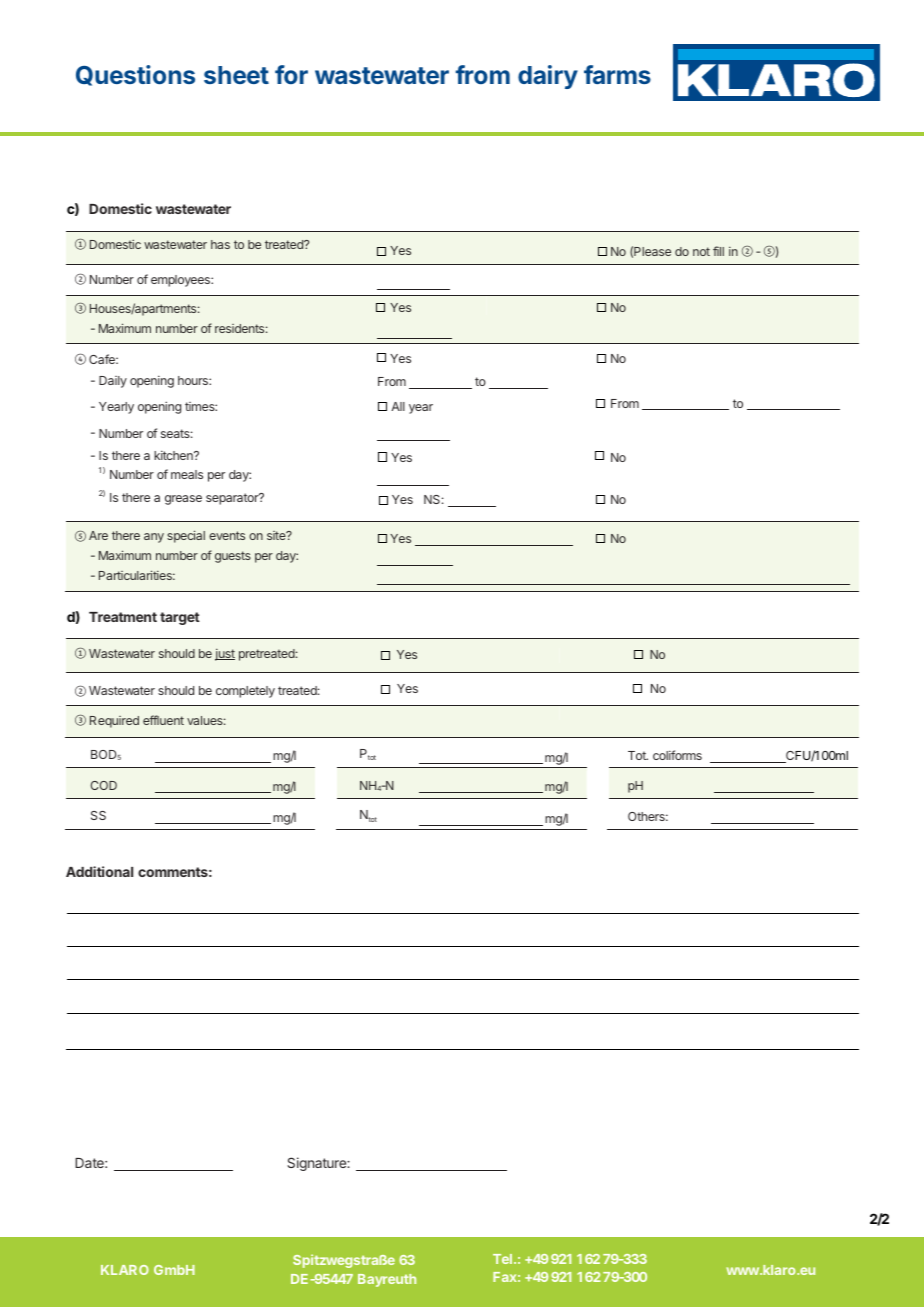 Image resolution: width=924 pixels, height=1307 pixels. I want to click on effluent, so click(163, 720).
